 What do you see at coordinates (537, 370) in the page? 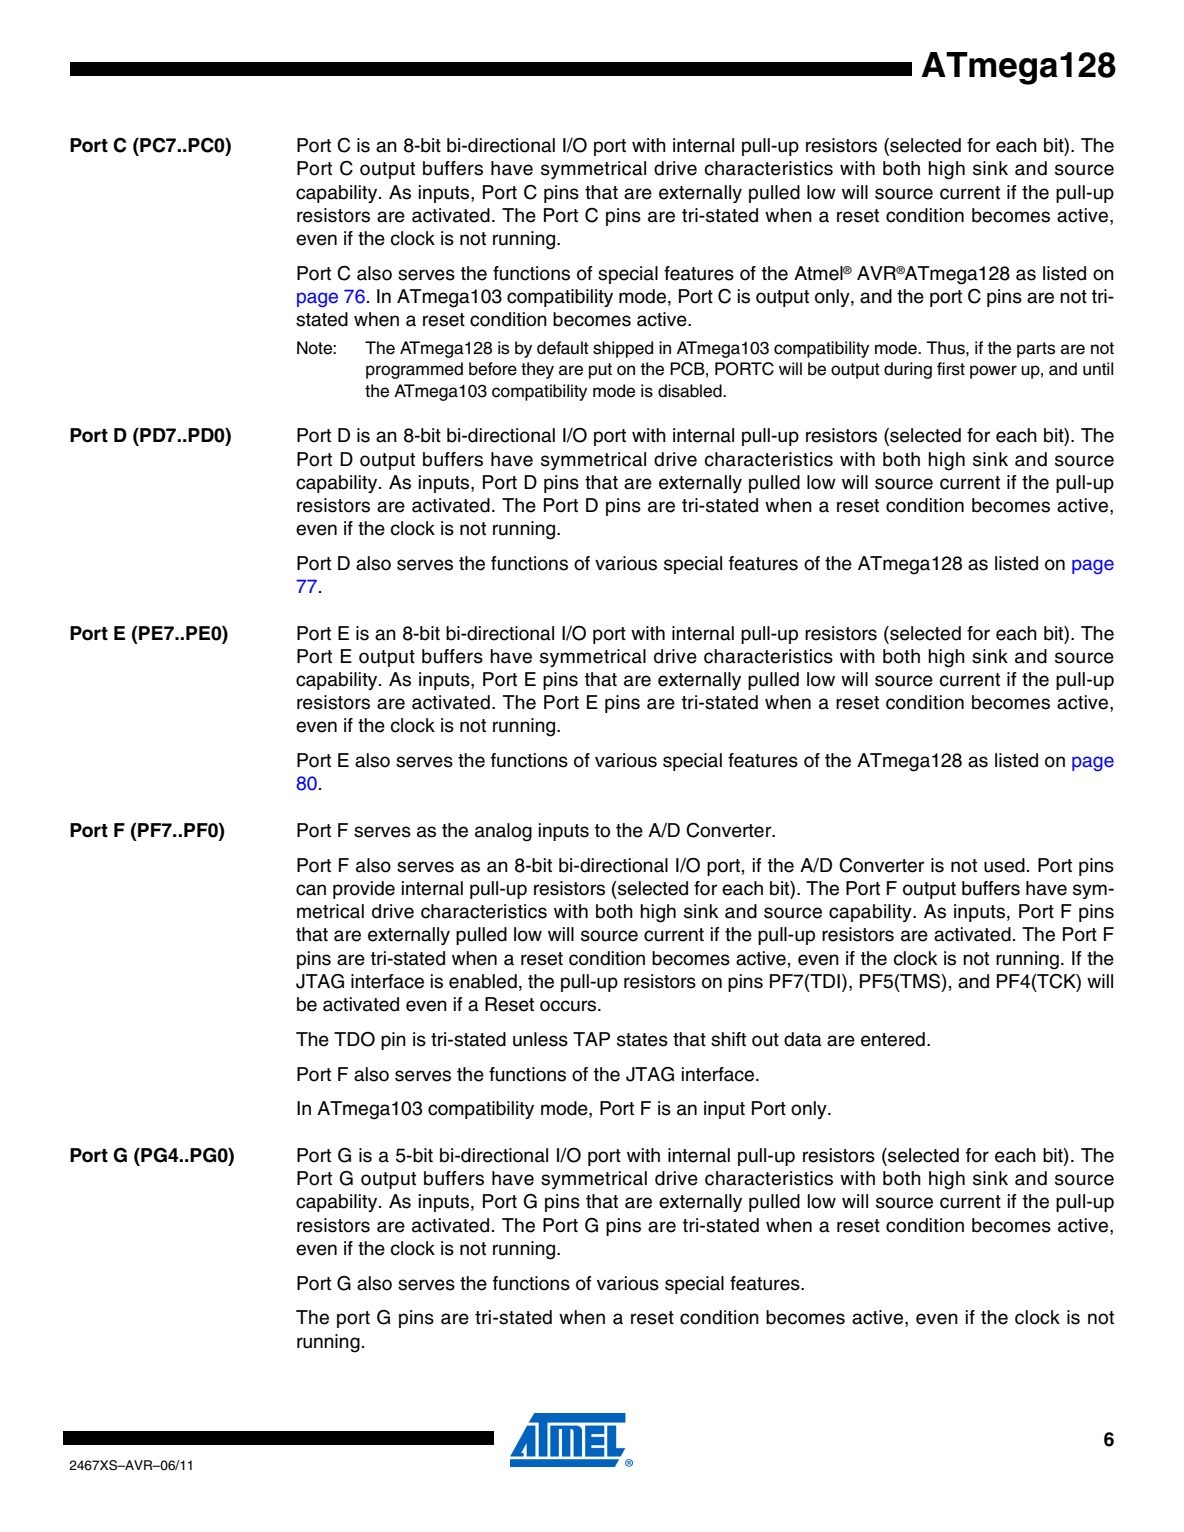
I see `they` at bounding box center [537, 370].
